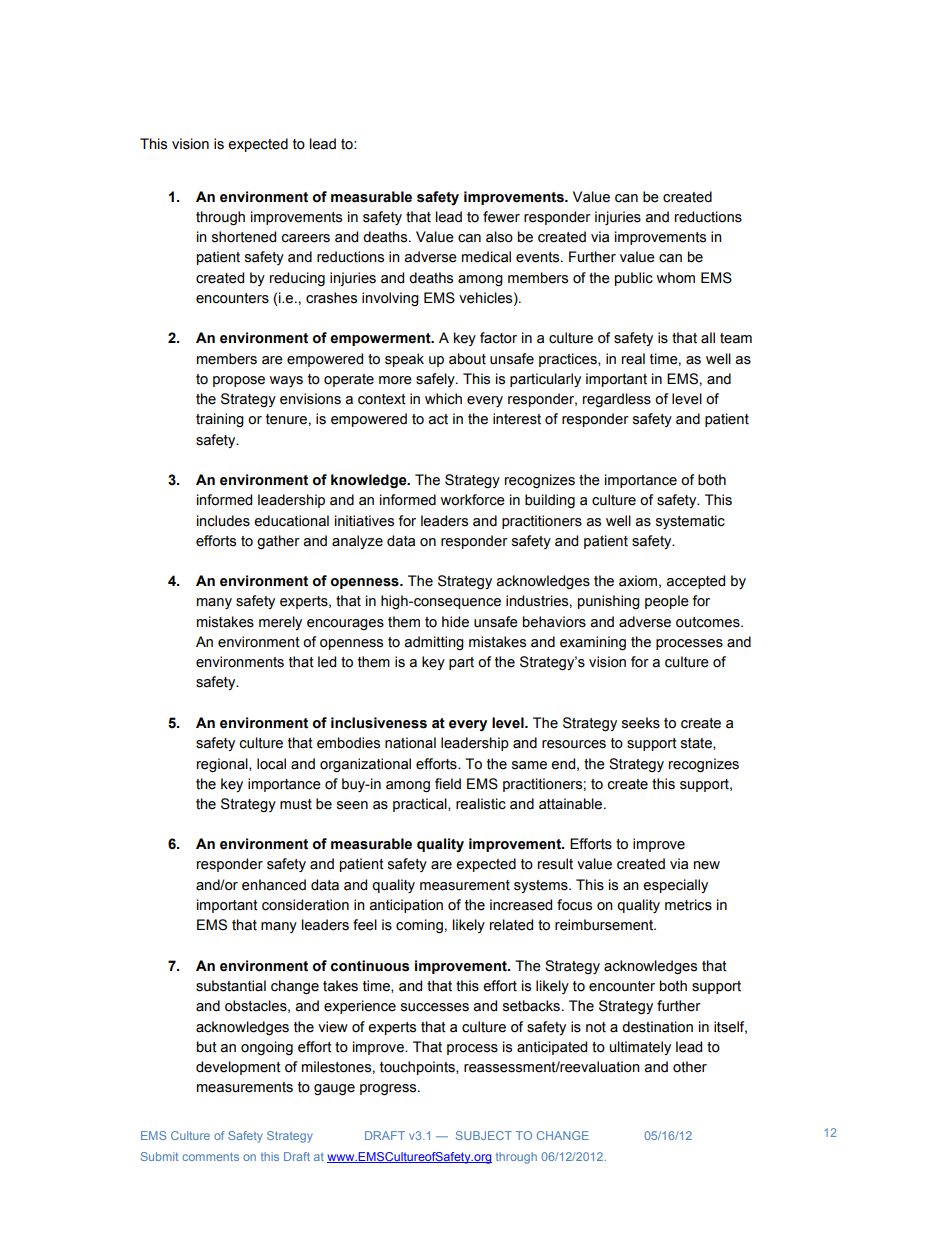 The width and height of the document is (952, 1233). Describe the element at coordinates (675, 278) in the document. I see `whom` at that location.
